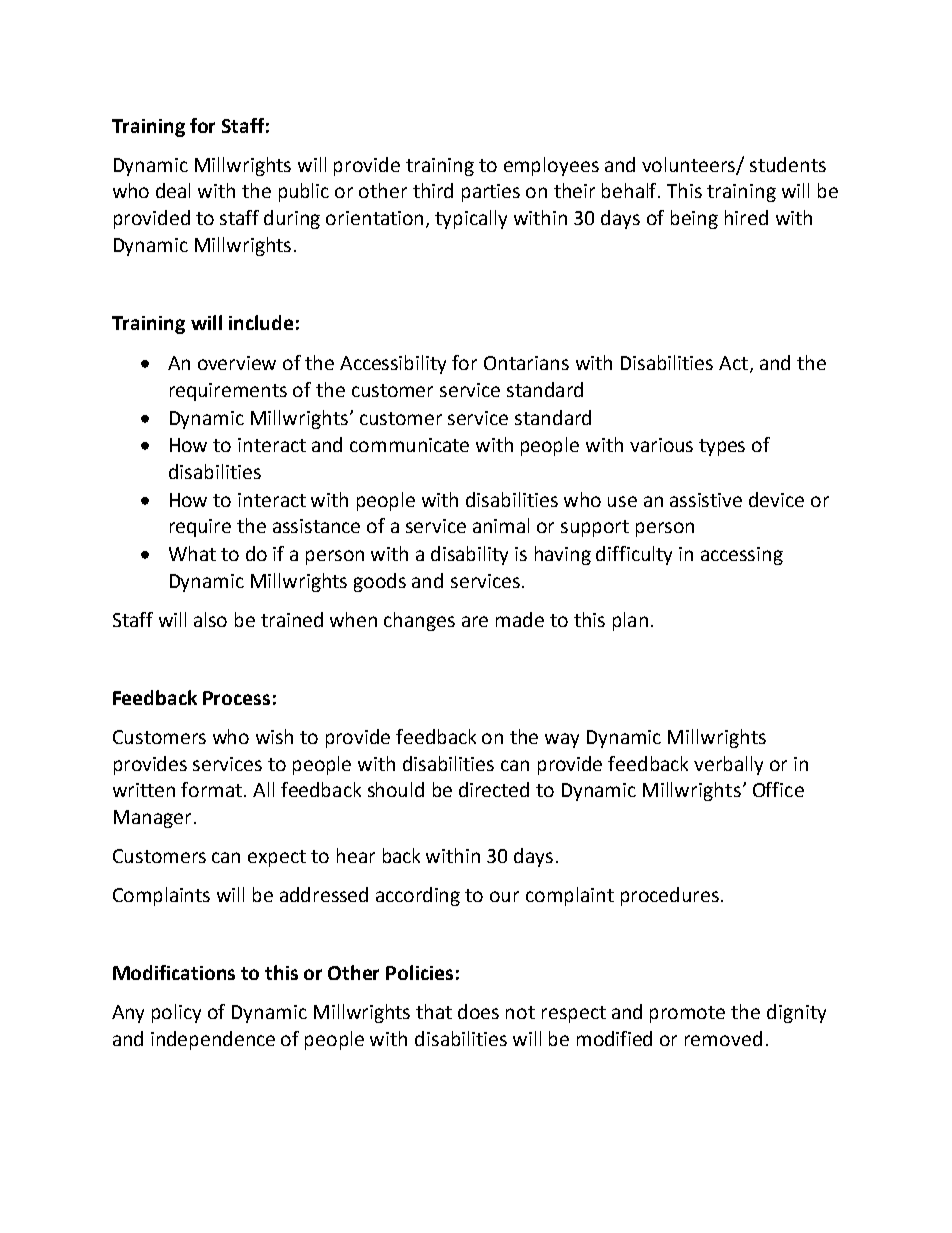 This image has height=1233, width=952. What do you see at coordinates (210, 619) in the image?
I see `also` at bounding box center [210, 619].
